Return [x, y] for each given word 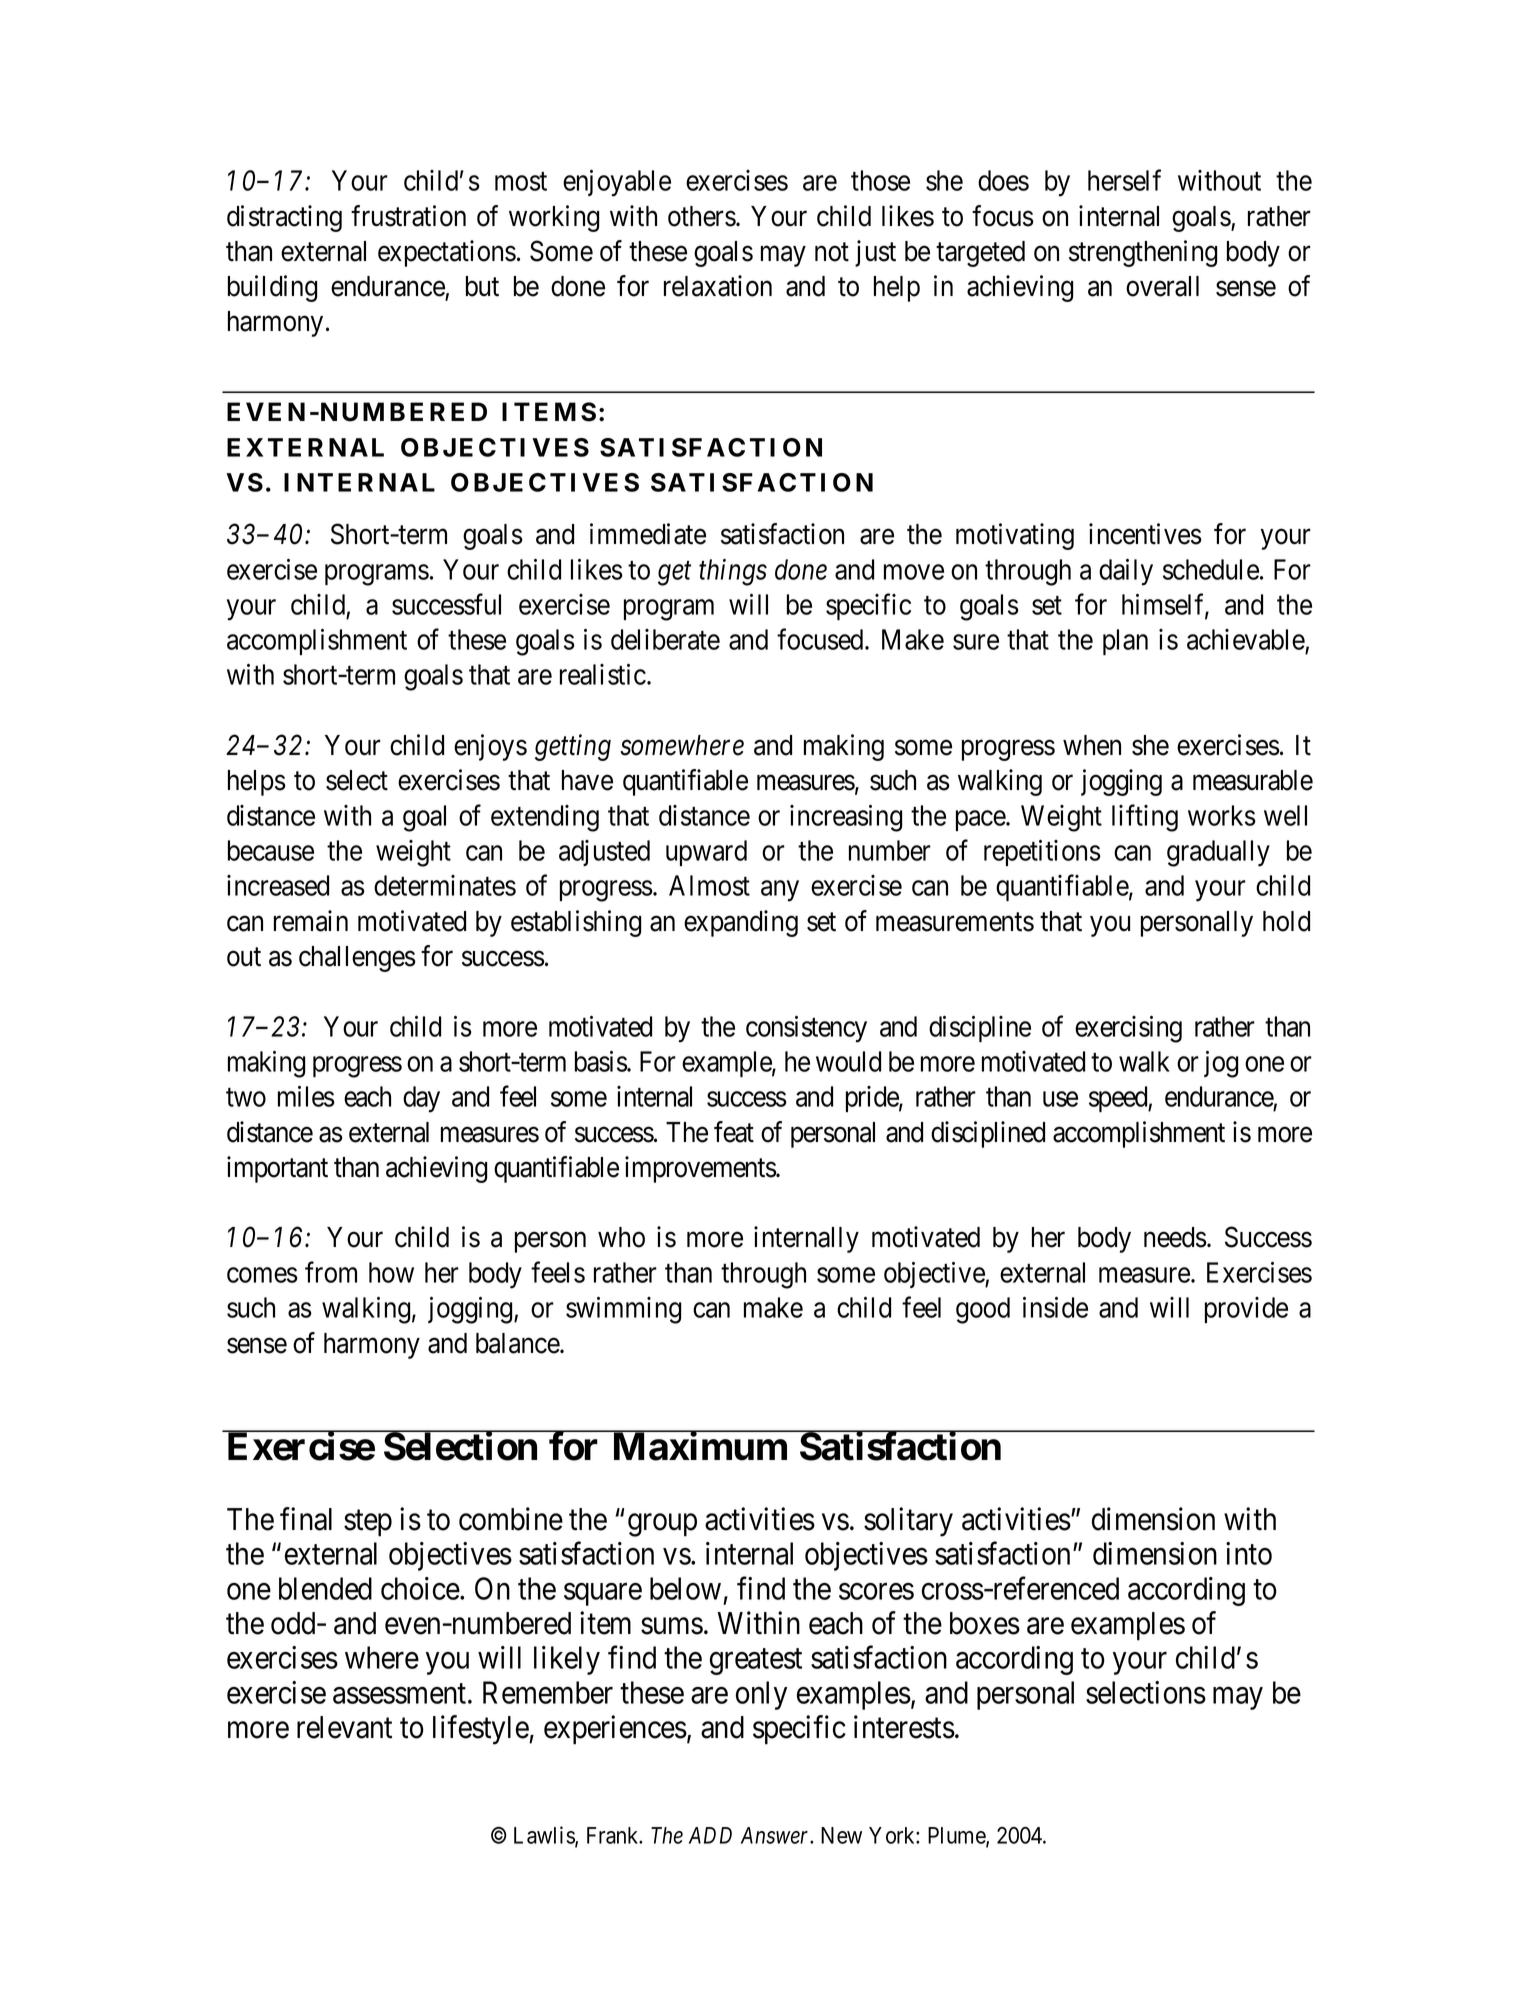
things [733, 572]
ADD [710, 1835]
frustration [408, 216]
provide [1246, 1310]
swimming [623, 1310]
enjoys [490, 747]
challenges [357, 959]
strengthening [1143, 253]
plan [1125, 642]
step [368, 1523]
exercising [1128, 1029]
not [832, 252]
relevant [344, 1727]
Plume [957, 1836]
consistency [806, 1029]
